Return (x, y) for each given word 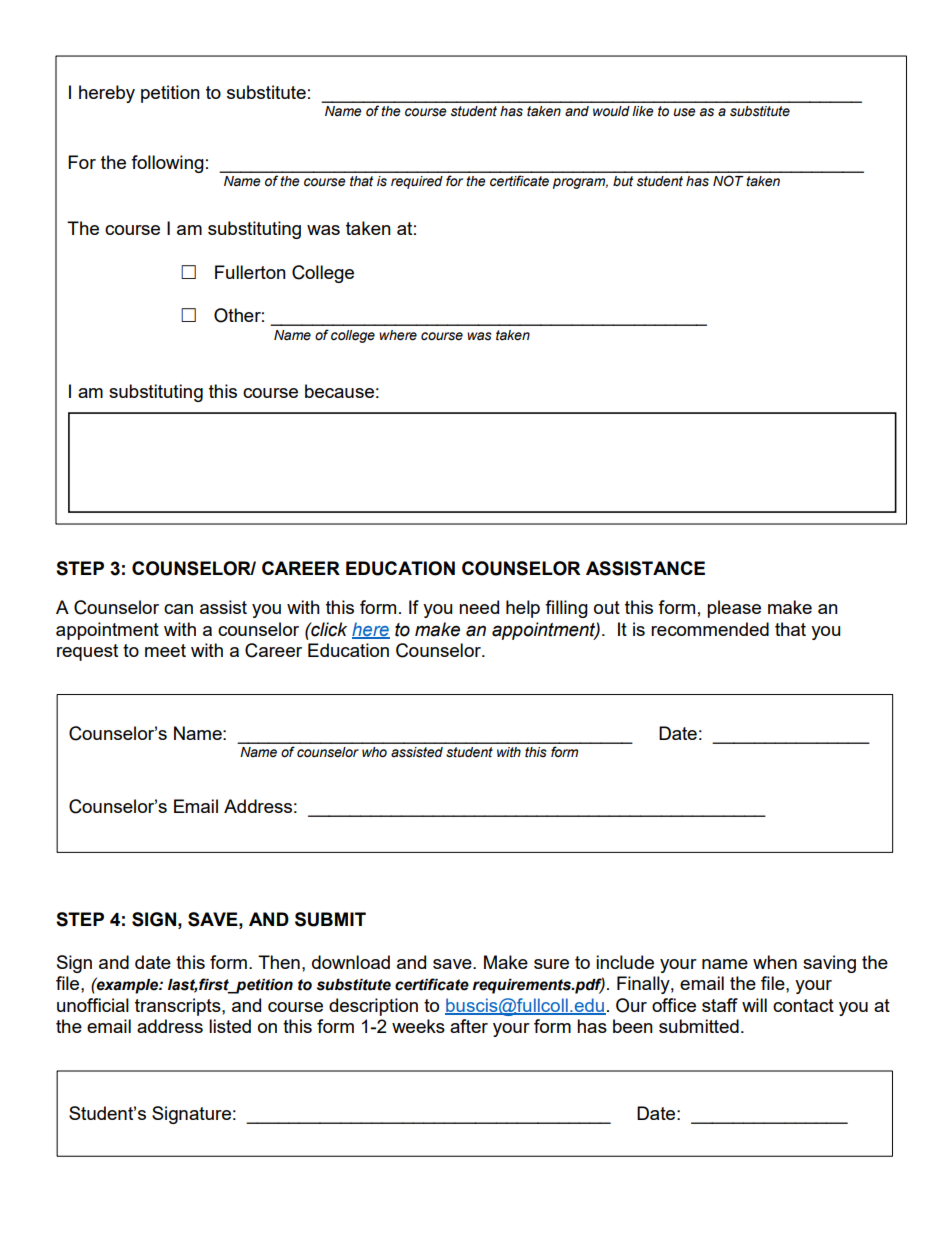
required (417, 182)
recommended (710, 629)
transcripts (179, 1007)
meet (165, 650)
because (339, 391)
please (734, 609)
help (523, 609)
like (643, 111)
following (167, 164)
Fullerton (250, 272)
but (623, 181)
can (178, 609)
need (479, 607)
